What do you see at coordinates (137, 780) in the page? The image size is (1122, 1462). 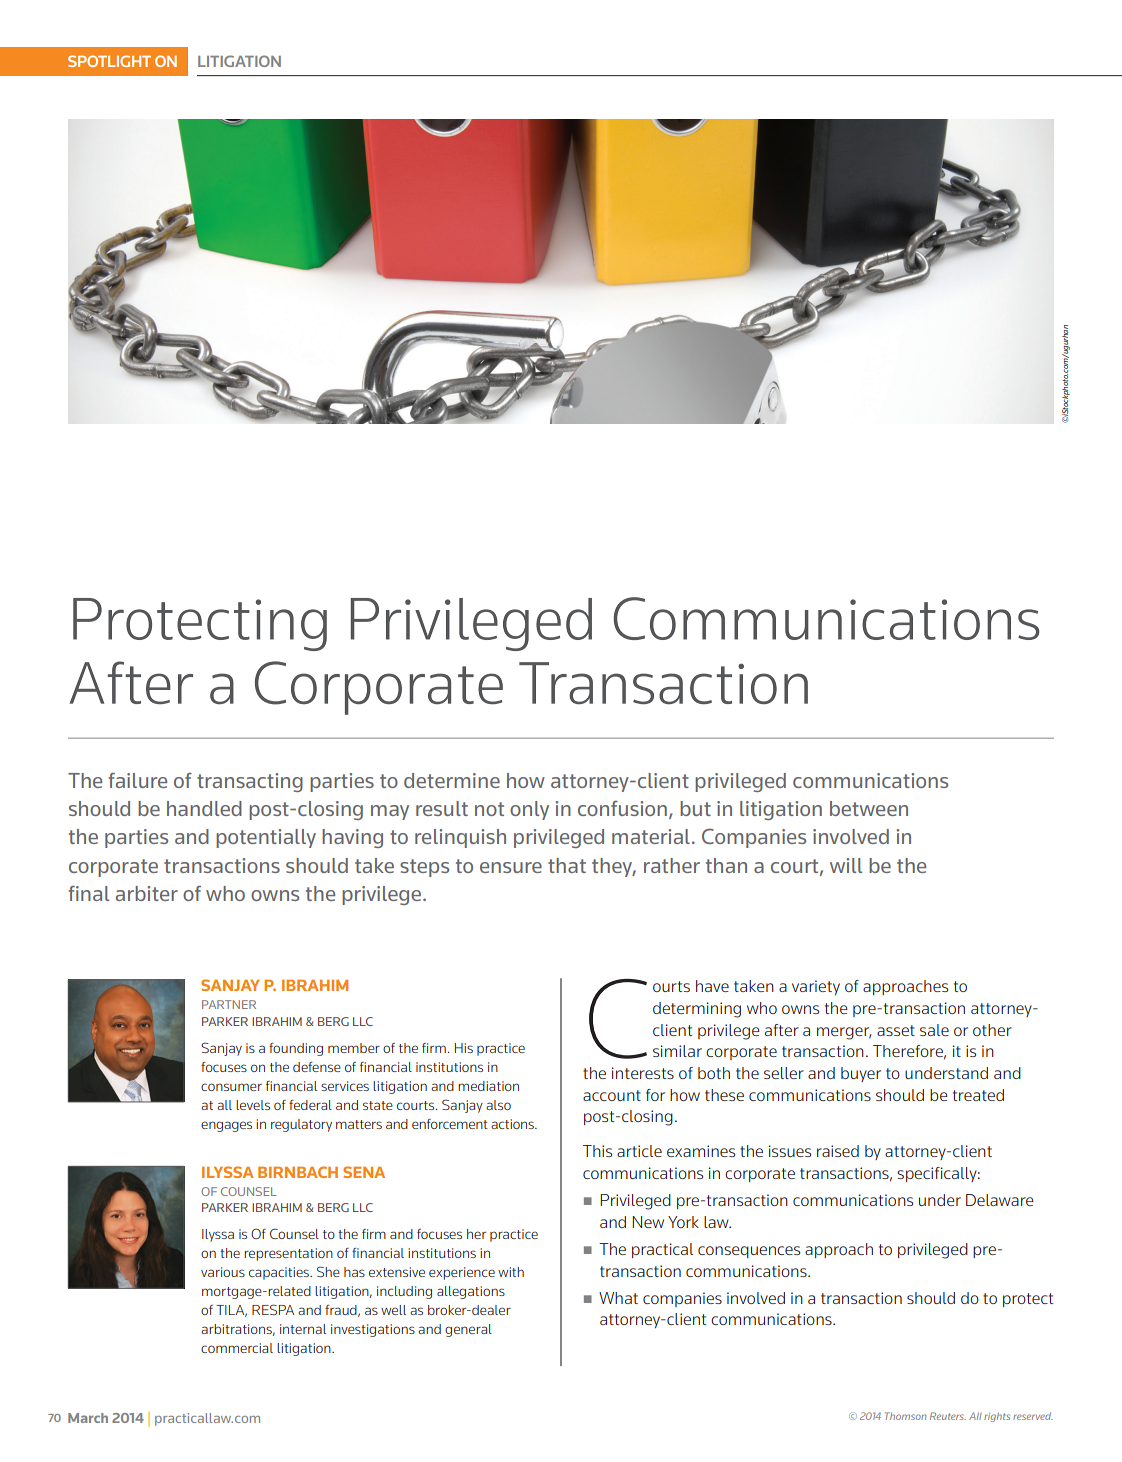 I see `failure` at bounding box center [137, 780].
